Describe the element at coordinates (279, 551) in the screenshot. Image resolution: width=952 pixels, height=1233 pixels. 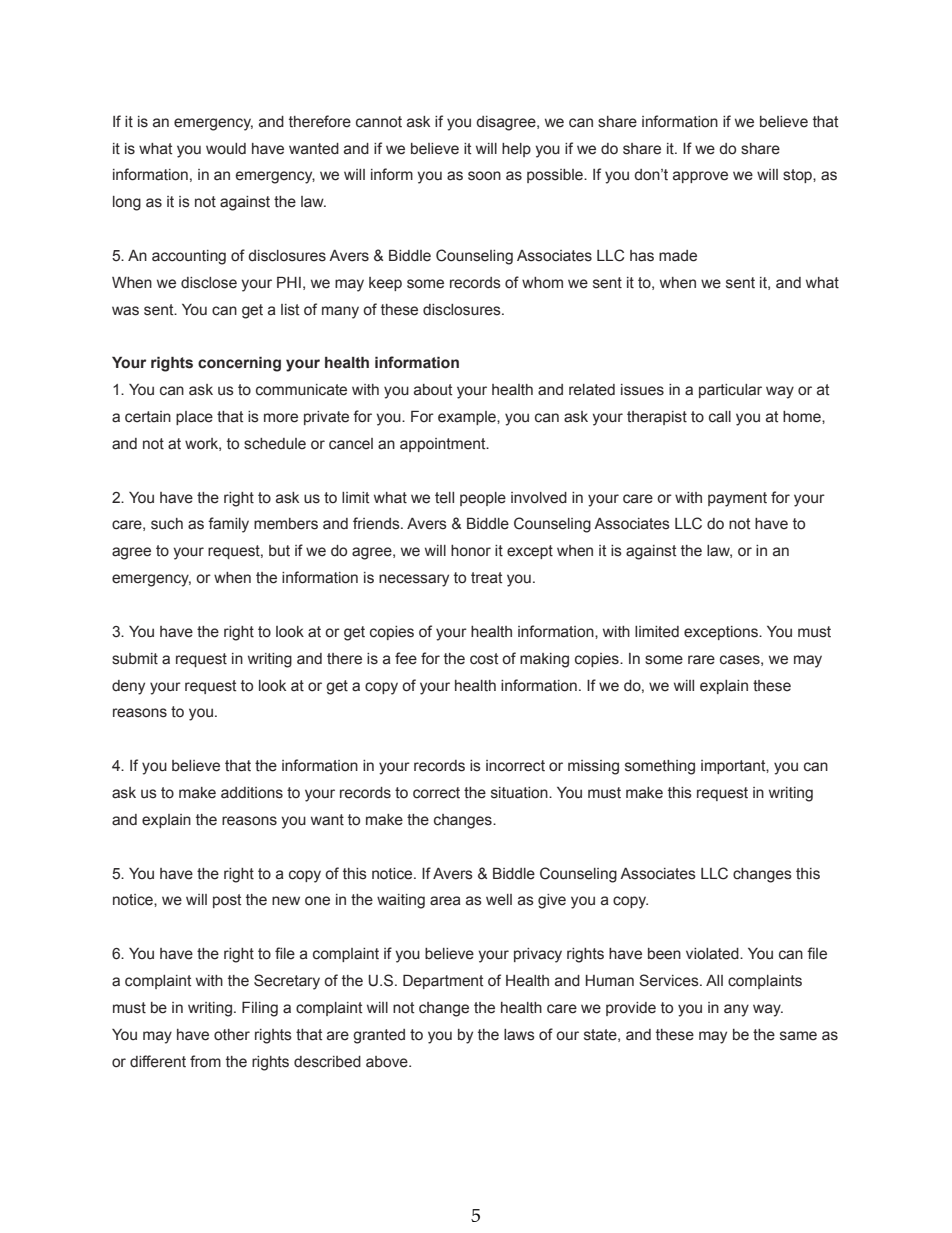
I see `but` at that location.
